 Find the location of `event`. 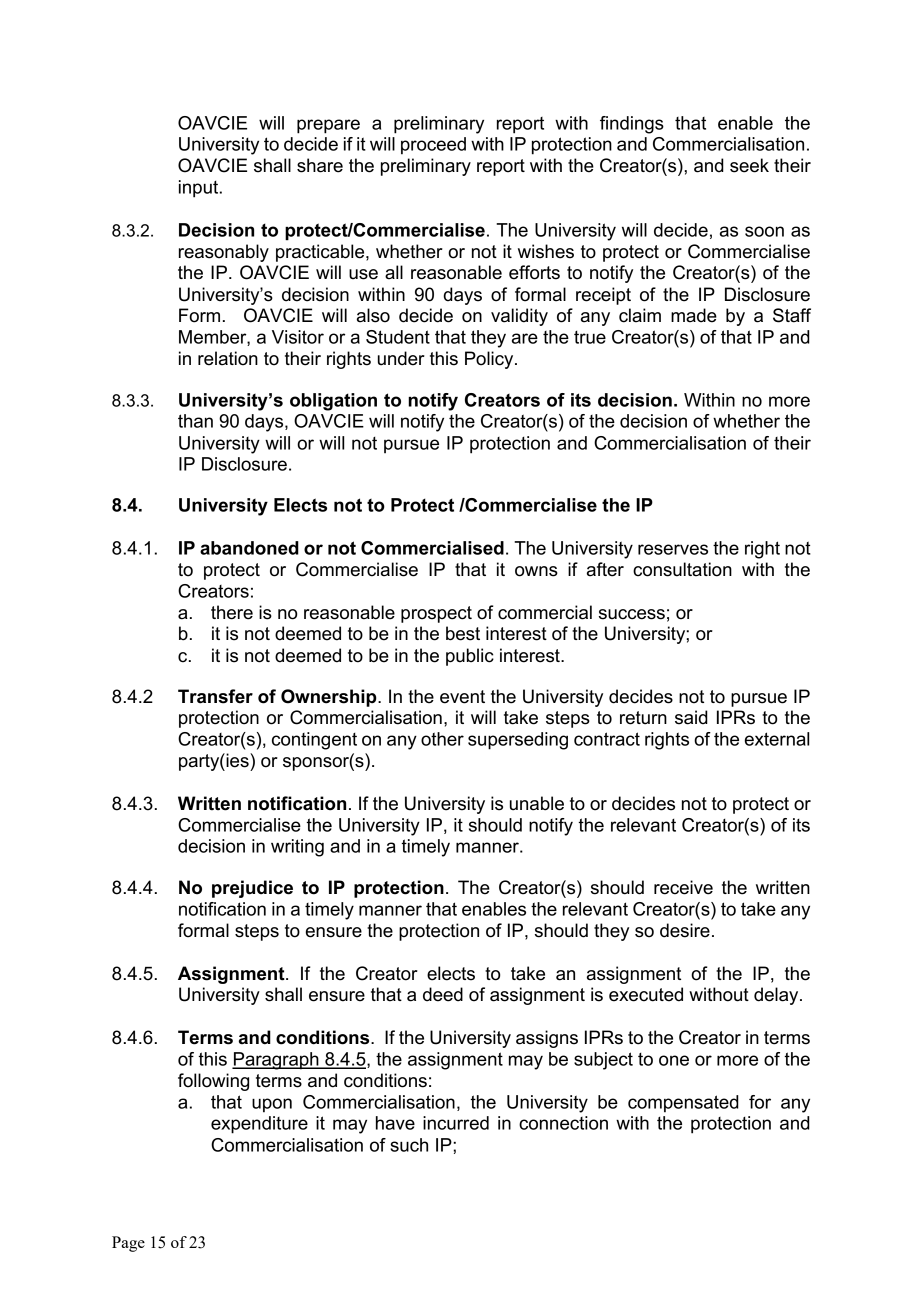

event is located at coordinates (462, 697).
